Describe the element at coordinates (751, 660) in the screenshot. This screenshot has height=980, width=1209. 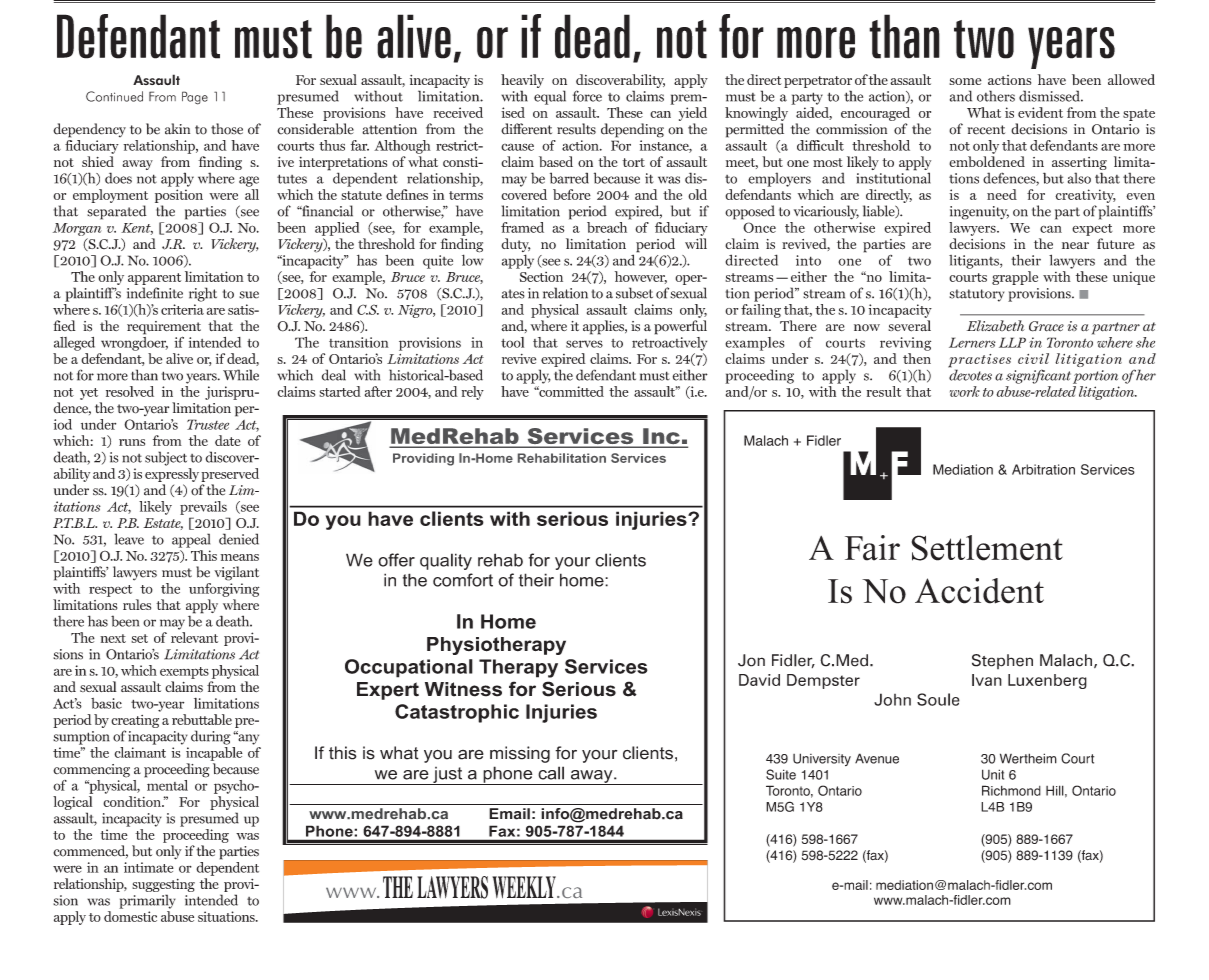
I see `Jon` at that location.
